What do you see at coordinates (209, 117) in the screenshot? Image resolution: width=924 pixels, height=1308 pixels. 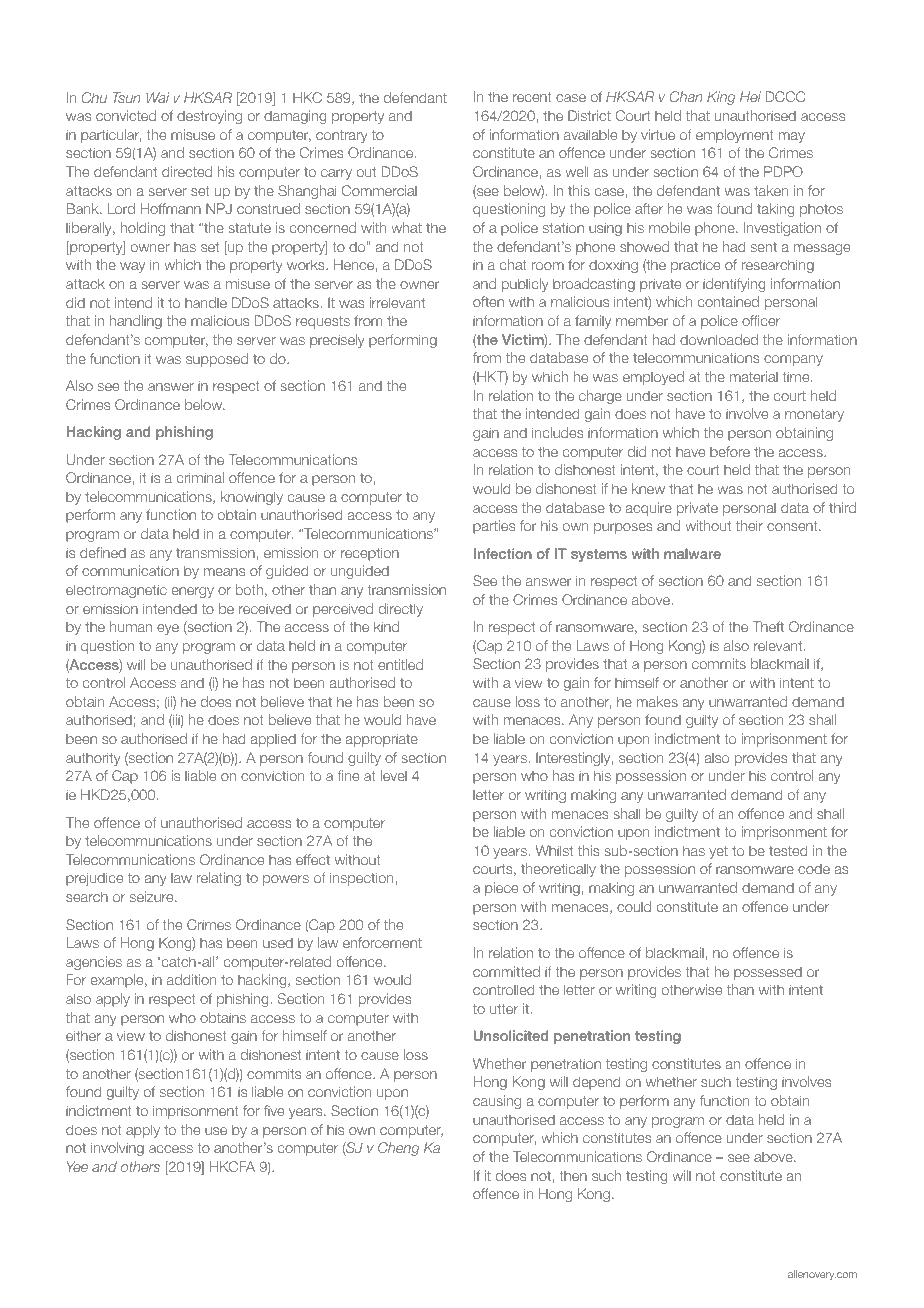 I see `destroying` at bounding box center [209, 117].
